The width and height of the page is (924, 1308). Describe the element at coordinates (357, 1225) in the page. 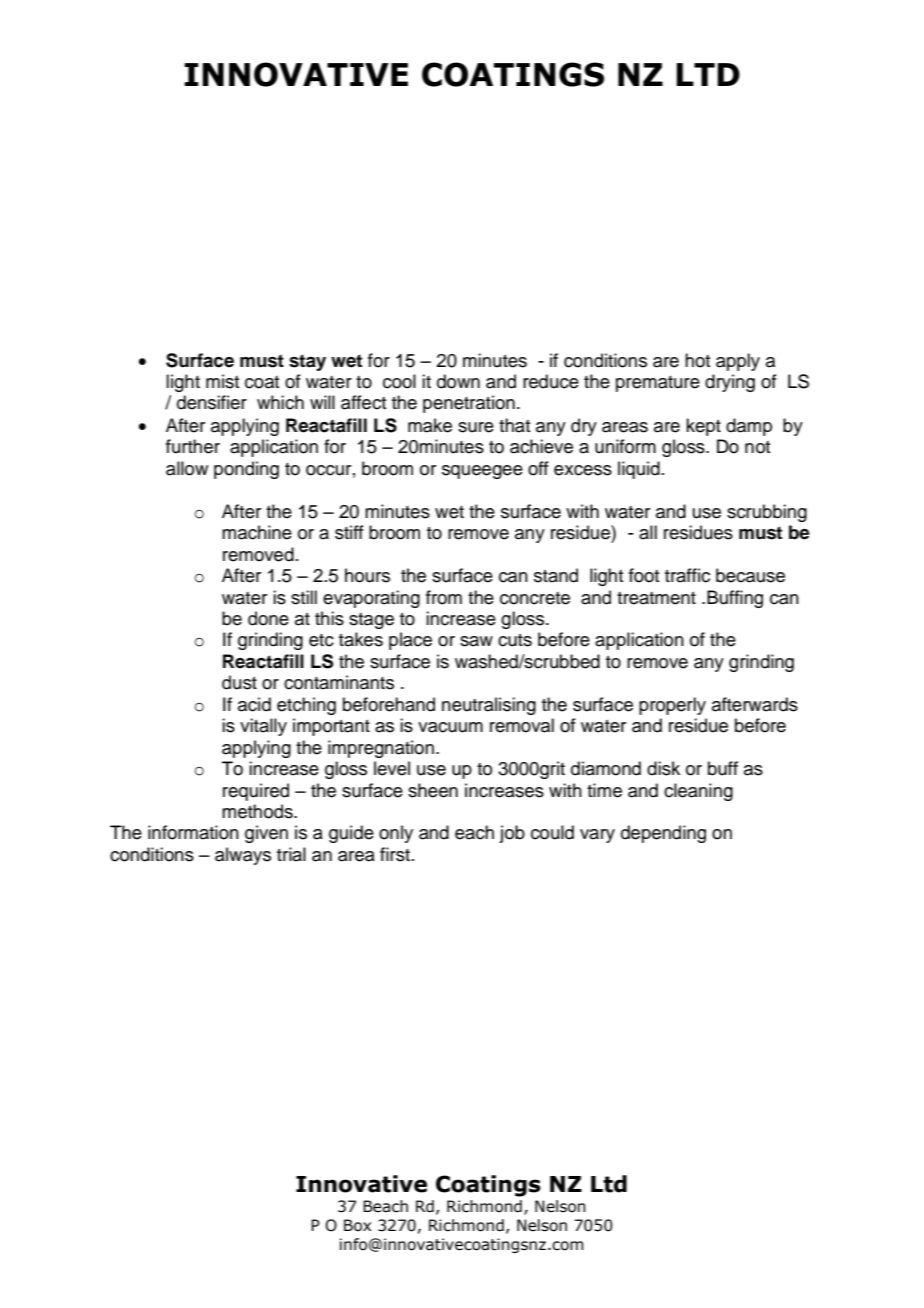

I see `Box` at that location.
